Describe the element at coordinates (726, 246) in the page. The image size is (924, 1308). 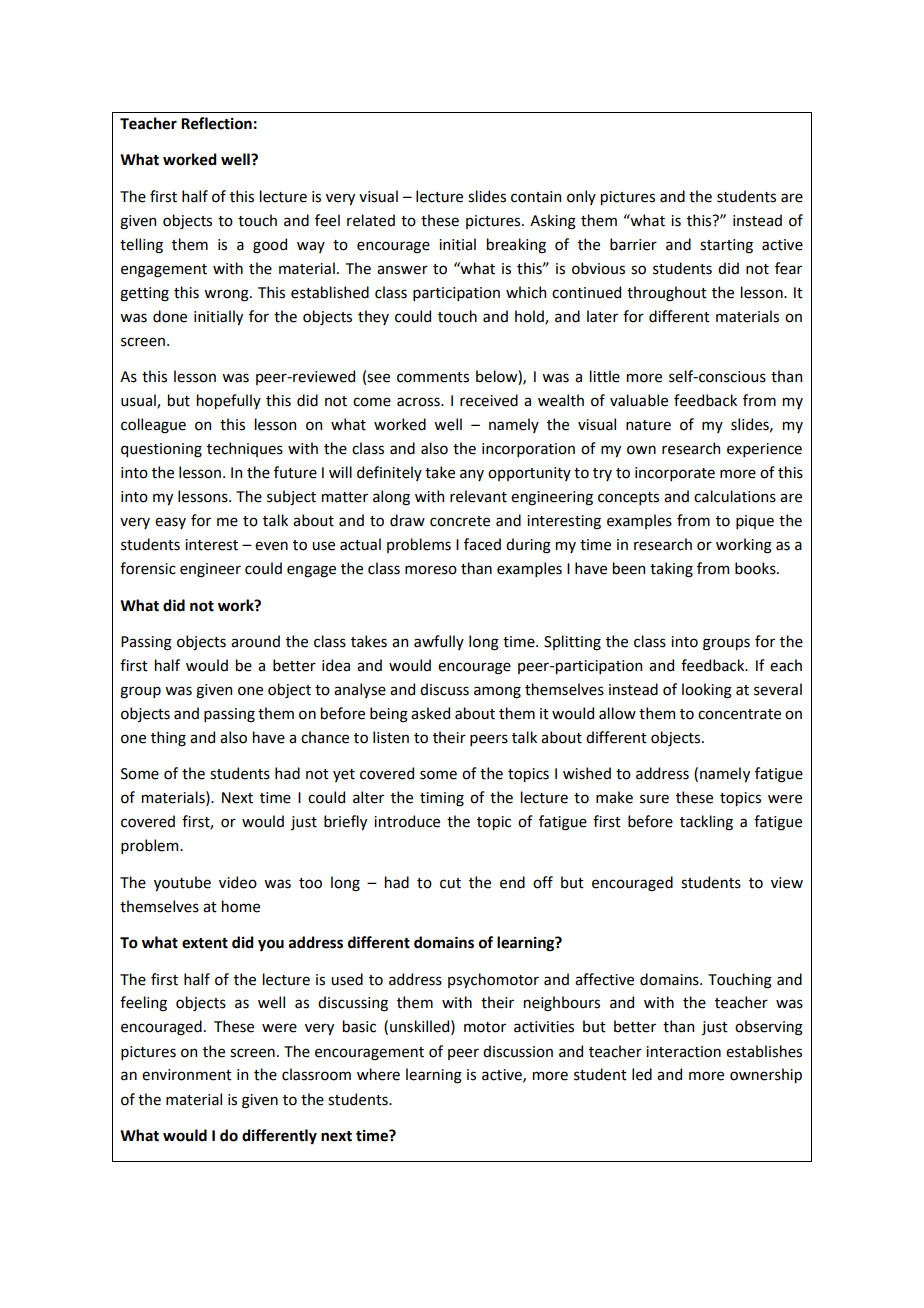
I see `starting` at that location.
